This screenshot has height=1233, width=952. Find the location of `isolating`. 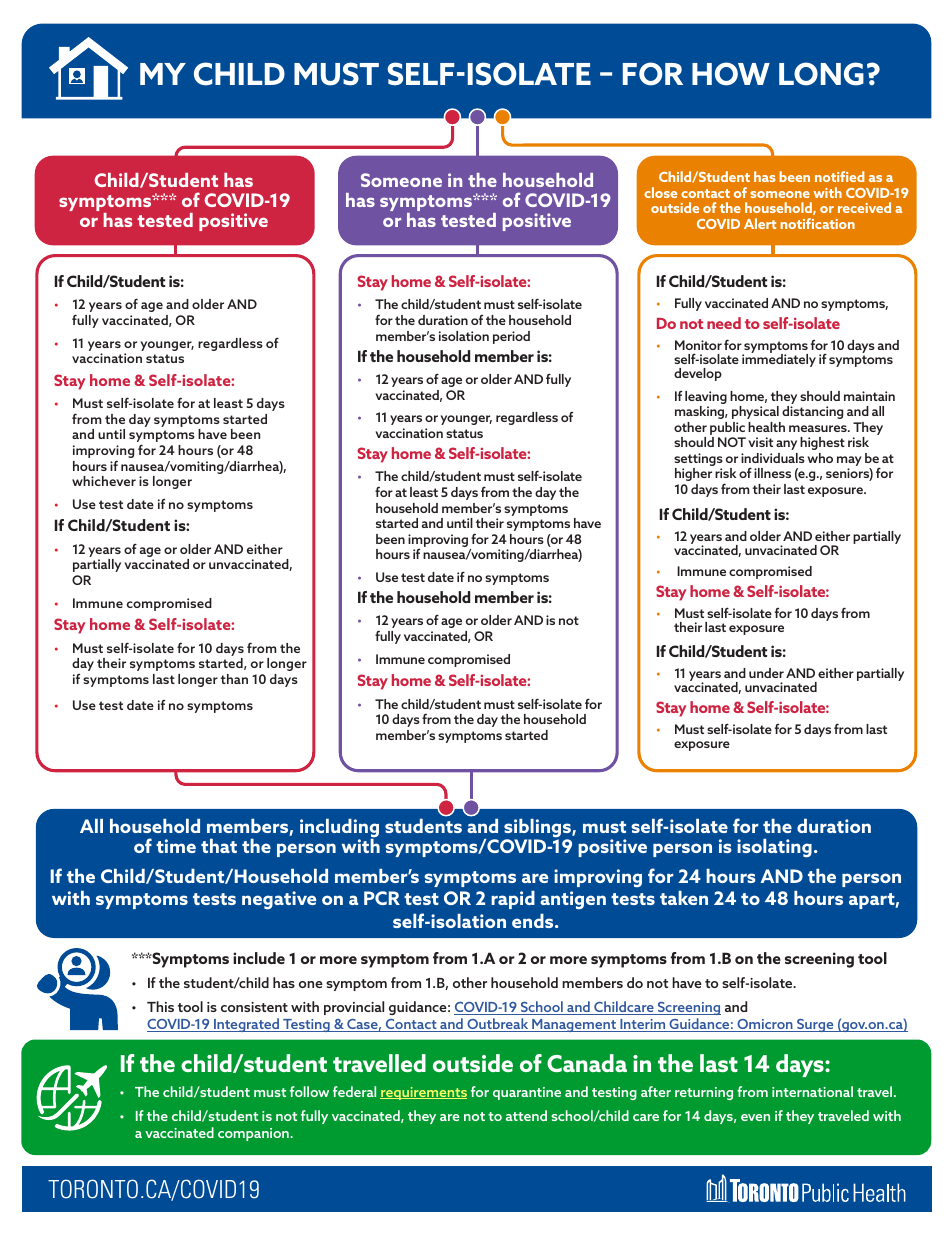

isolating is located at coordinates (774, 848).
